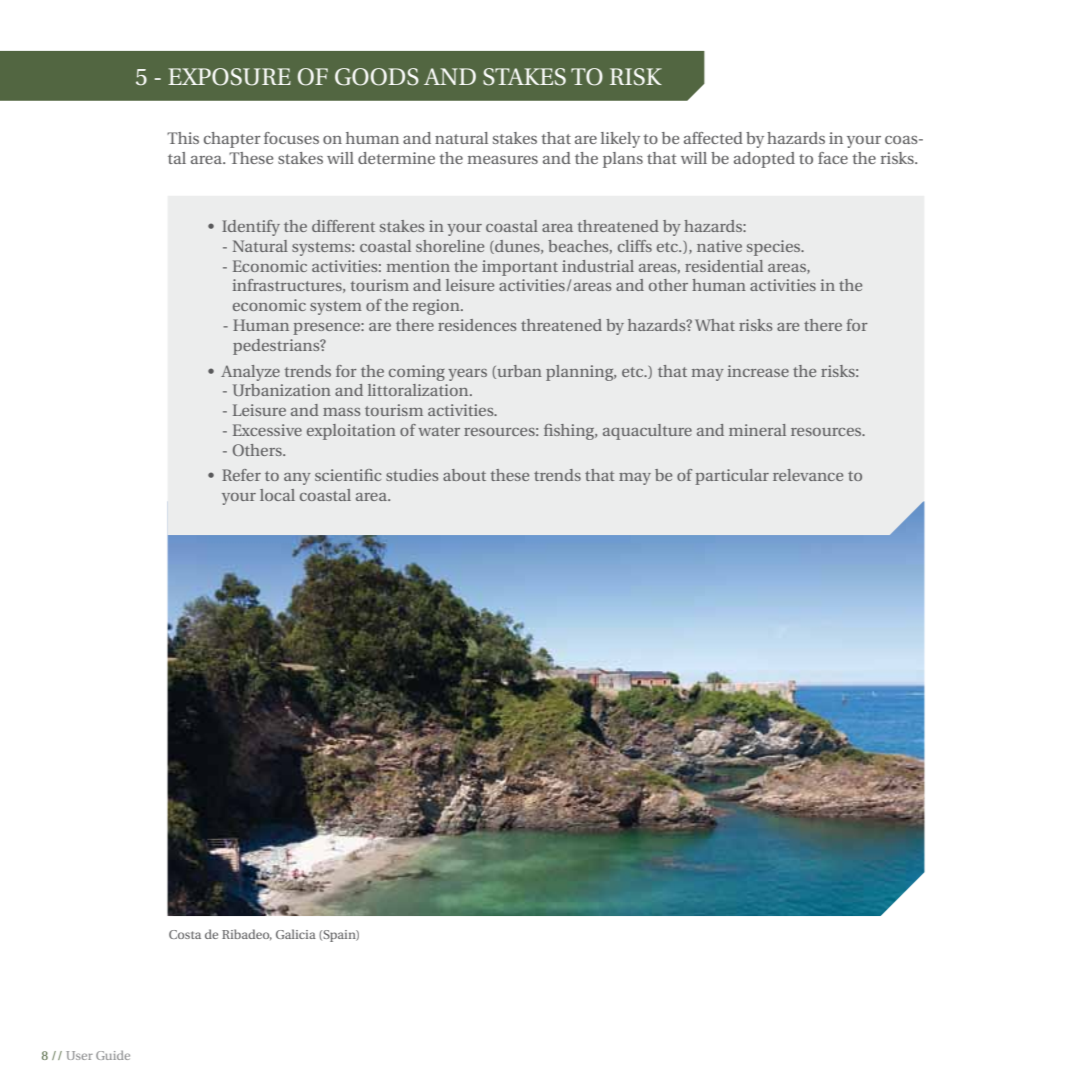 The width and height of the page is (1092, 1092). Describe the element at coordinates (713, 138) in the page. I see `affected` at that location.
